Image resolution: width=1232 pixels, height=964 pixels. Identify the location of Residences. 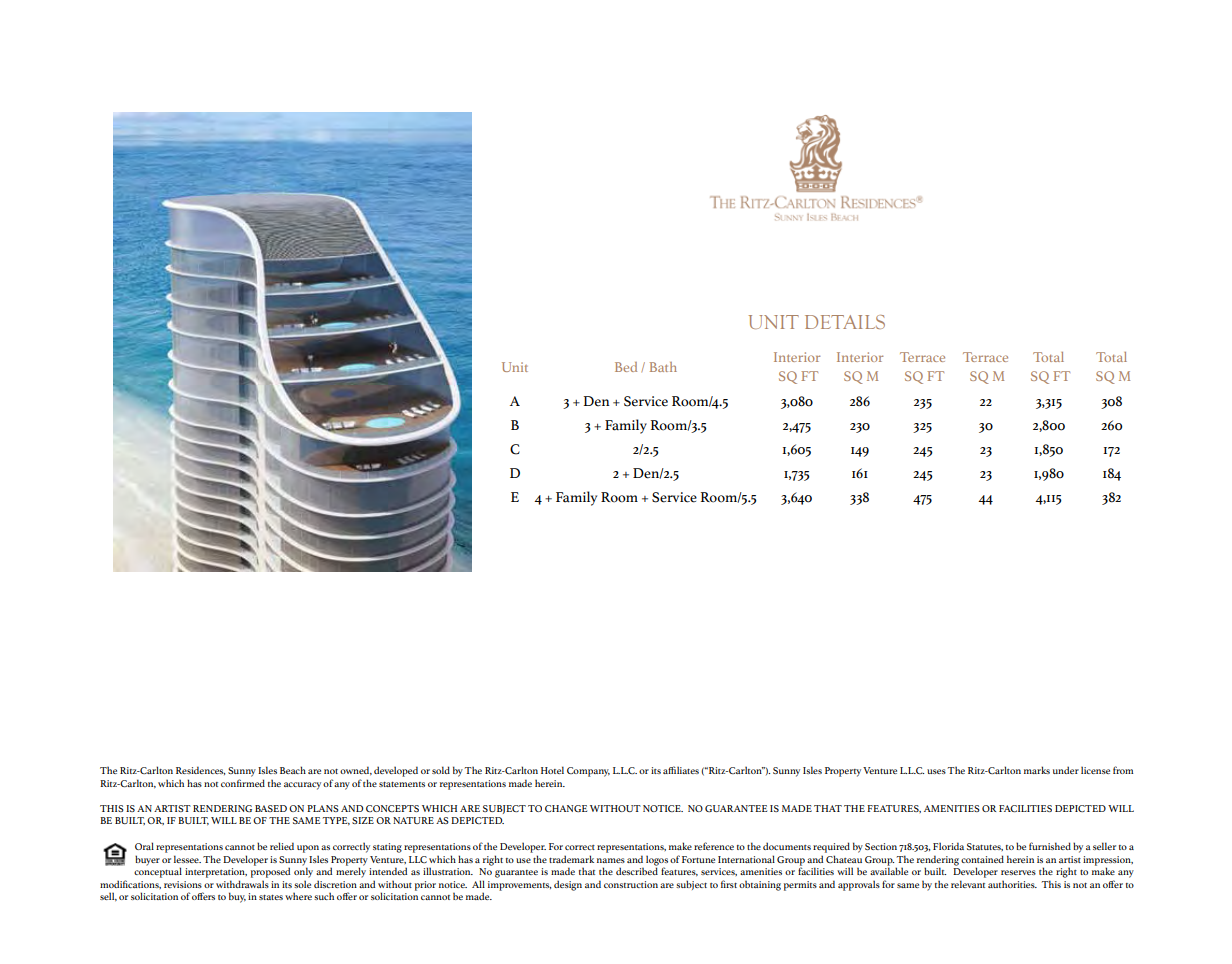
(200, 770).
